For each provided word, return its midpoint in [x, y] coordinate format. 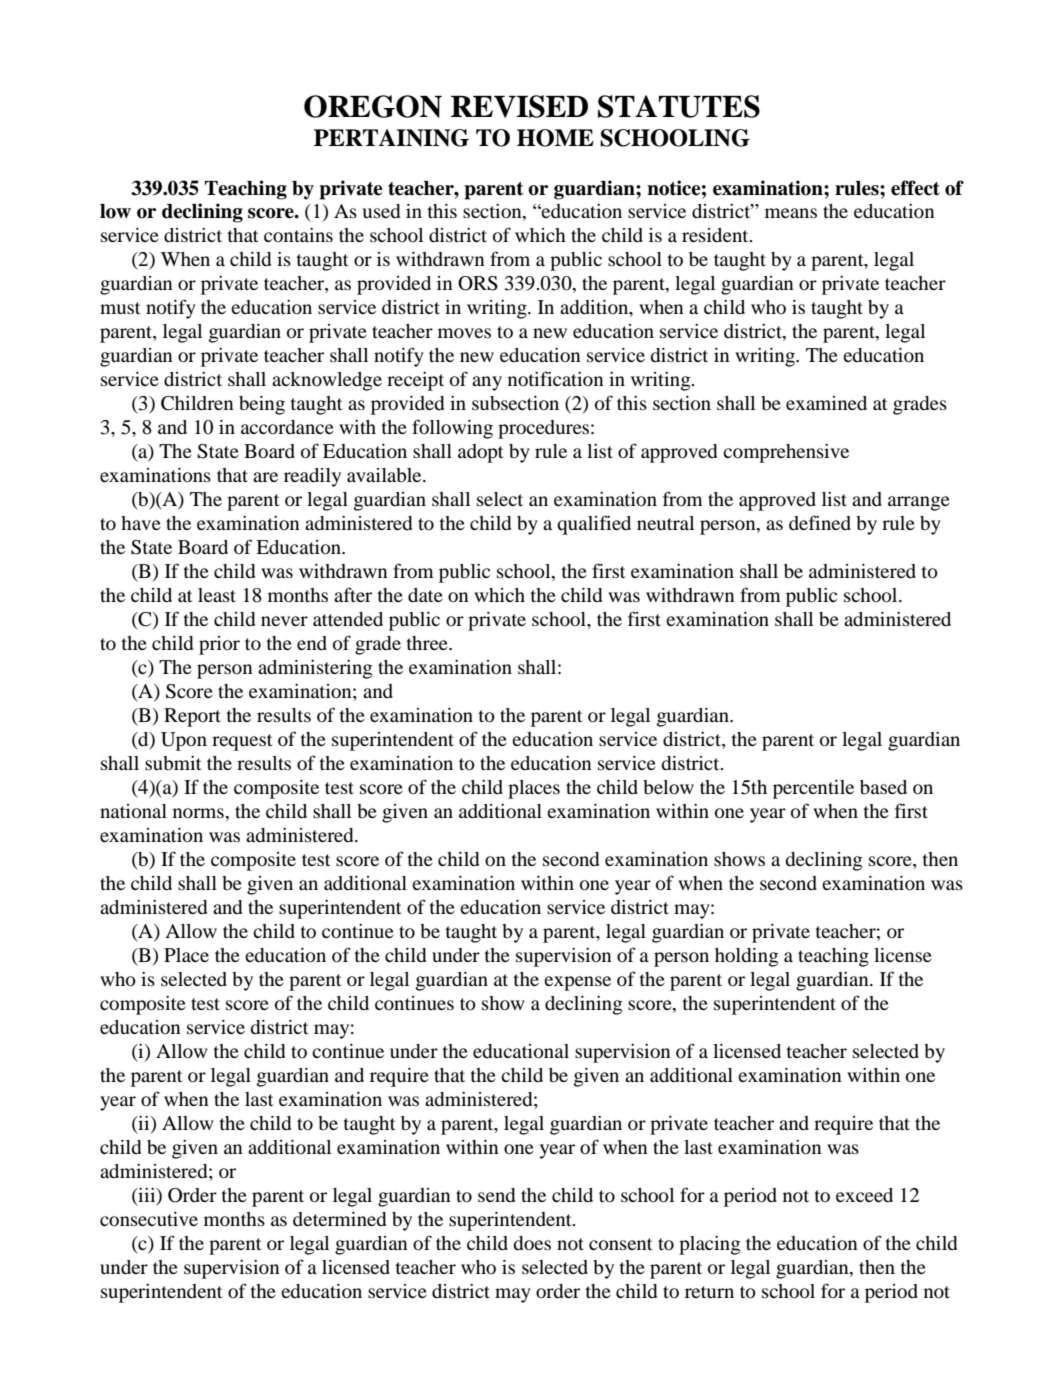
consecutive [149, 1219]
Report [192, 717]
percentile [813, 789]
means [791, 213]
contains [298, 235]
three [428, 643]
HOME [555, 138]
